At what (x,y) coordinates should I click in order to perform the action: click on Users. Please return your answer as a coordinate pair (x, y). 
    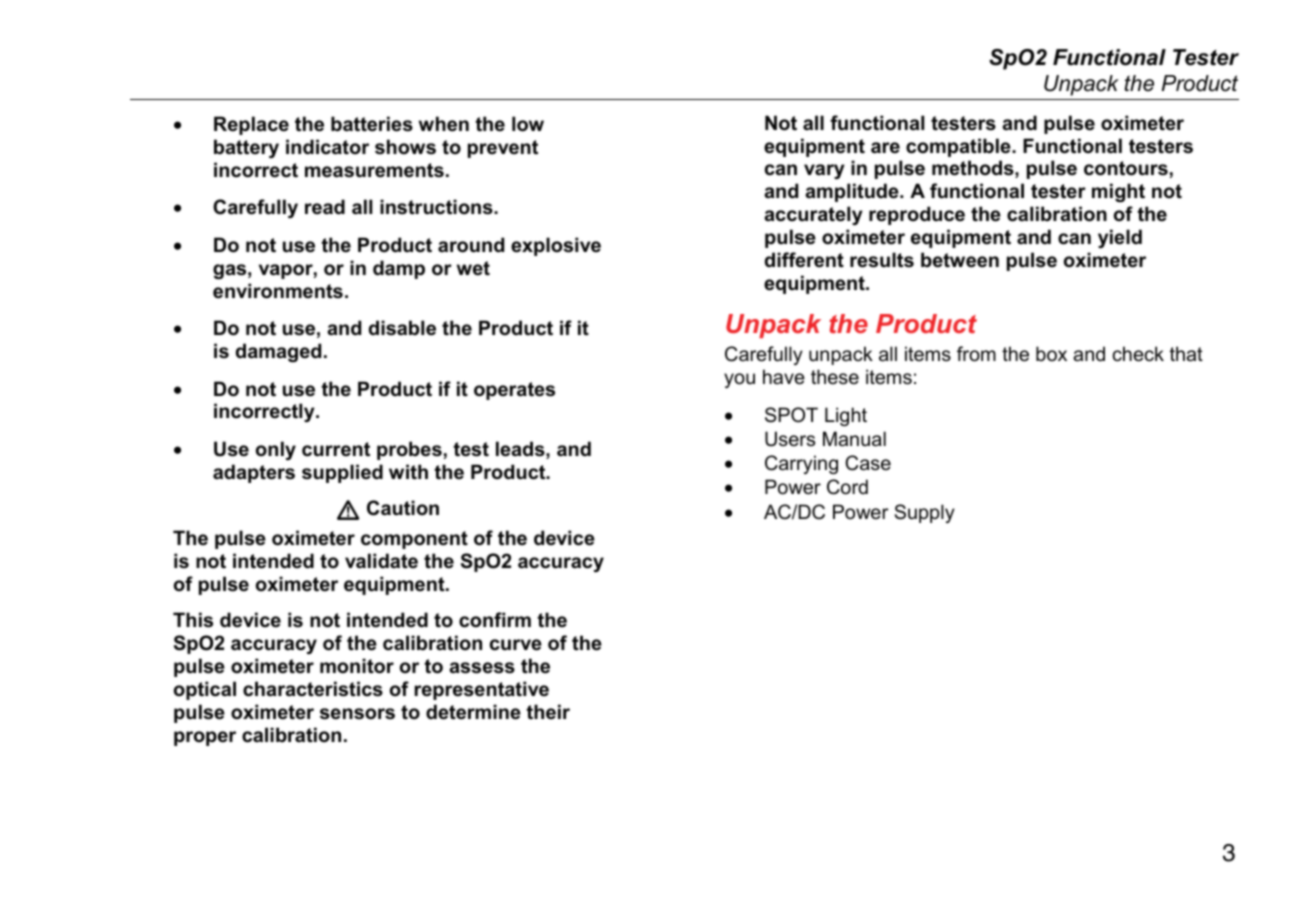
    Looking at the image, I should click on (790, 439).
